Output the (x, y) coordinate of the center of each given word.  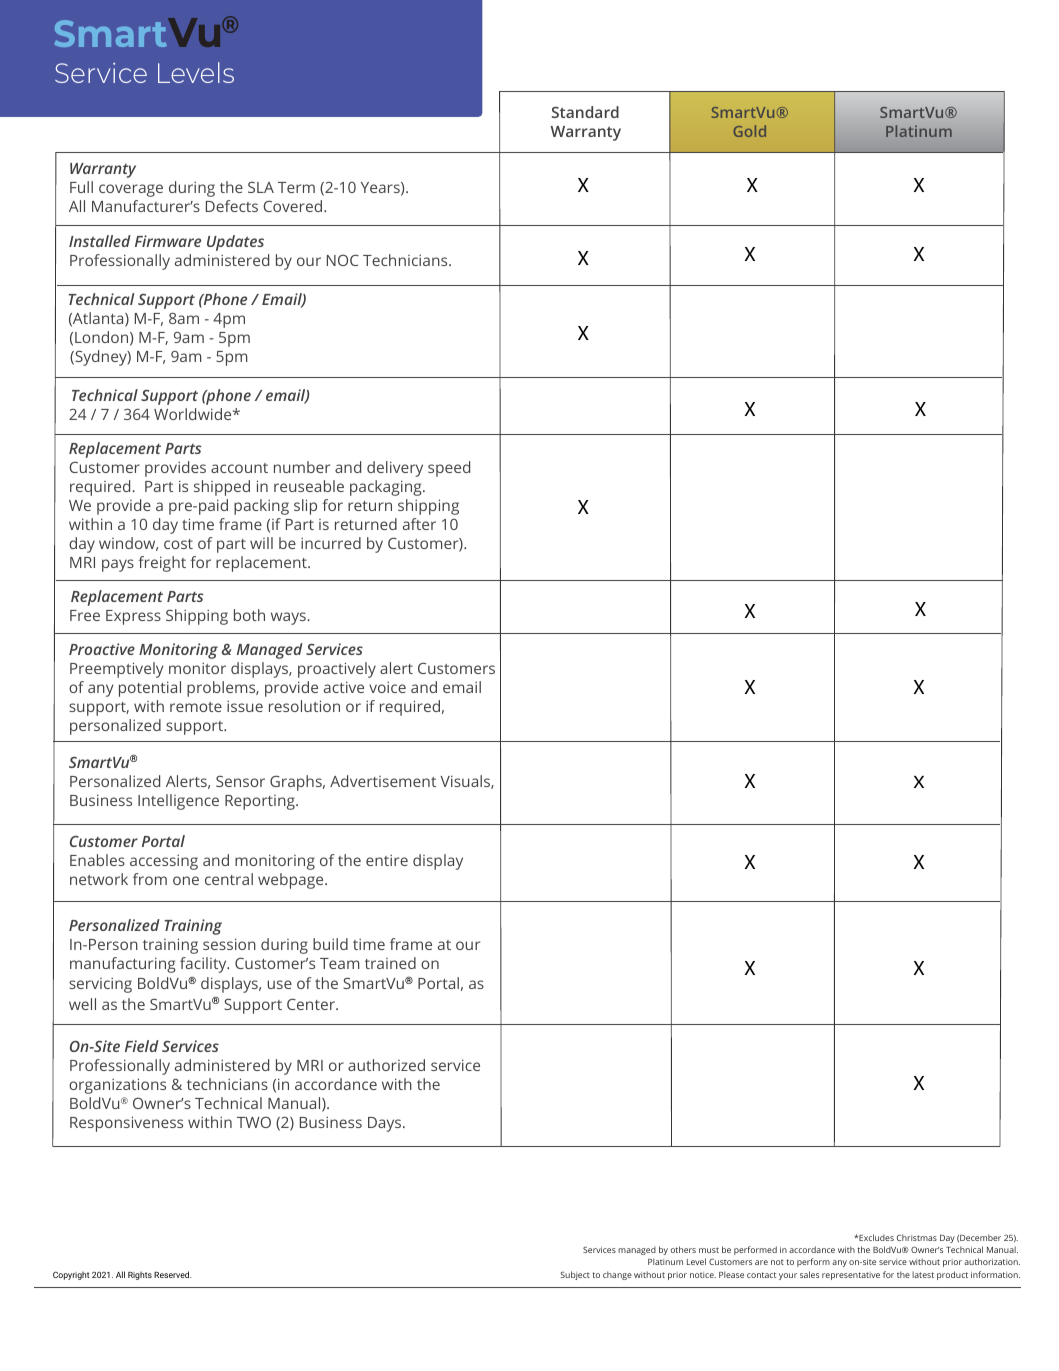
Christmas (917, 1237)
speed (449, 469)
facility (204, 965)
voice (387, 687)
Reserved (173, 1274)
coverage (131, 190)
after (419, 524)
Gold (750, 131)
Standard (585, 112)
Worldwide (194, 414)
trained (390, 963)
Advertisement (383, 781)
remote (196, 707)
